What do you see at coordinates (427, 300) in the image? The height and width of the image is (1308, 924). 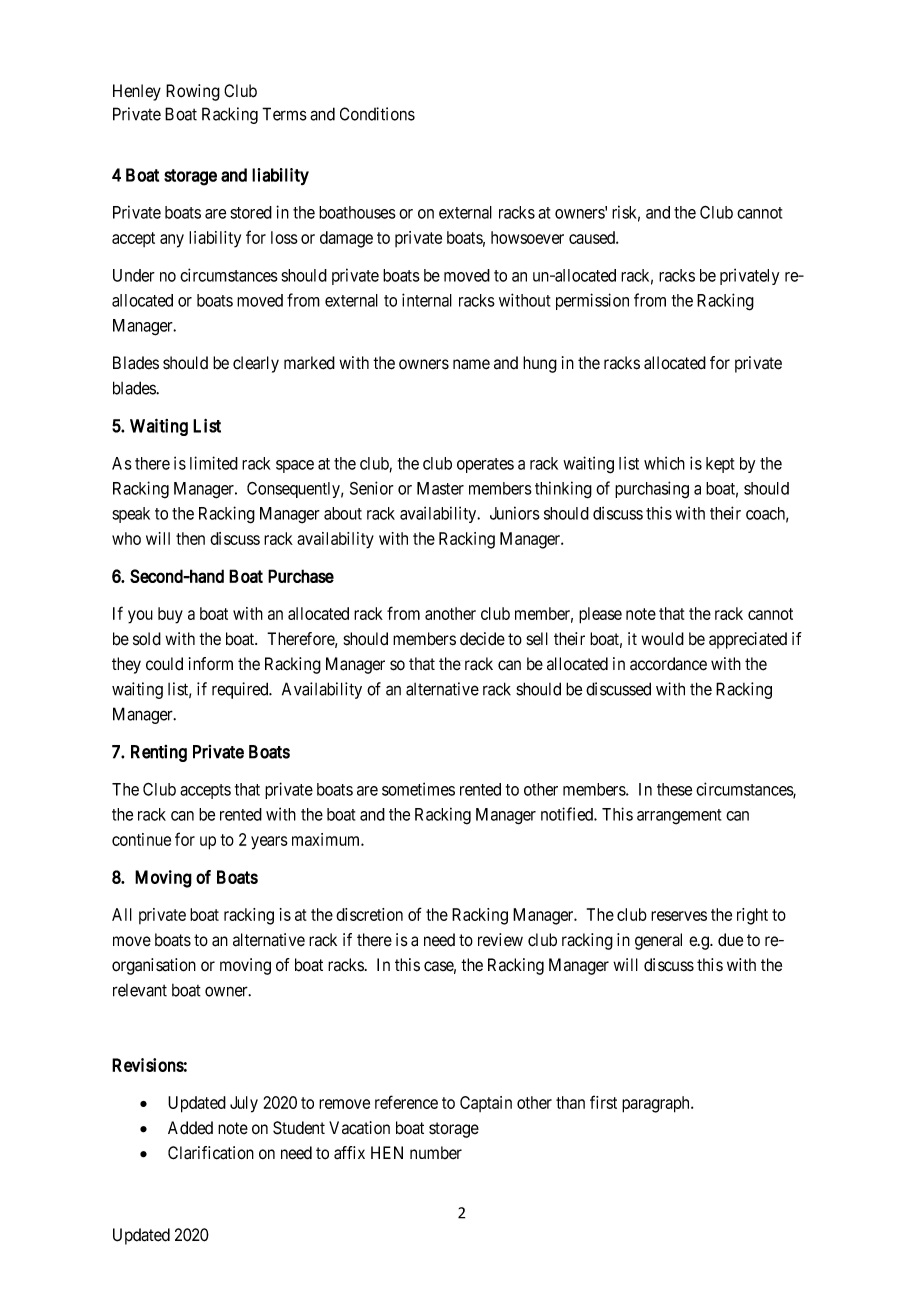 I see `internal` at bounding box center [427, 300].
